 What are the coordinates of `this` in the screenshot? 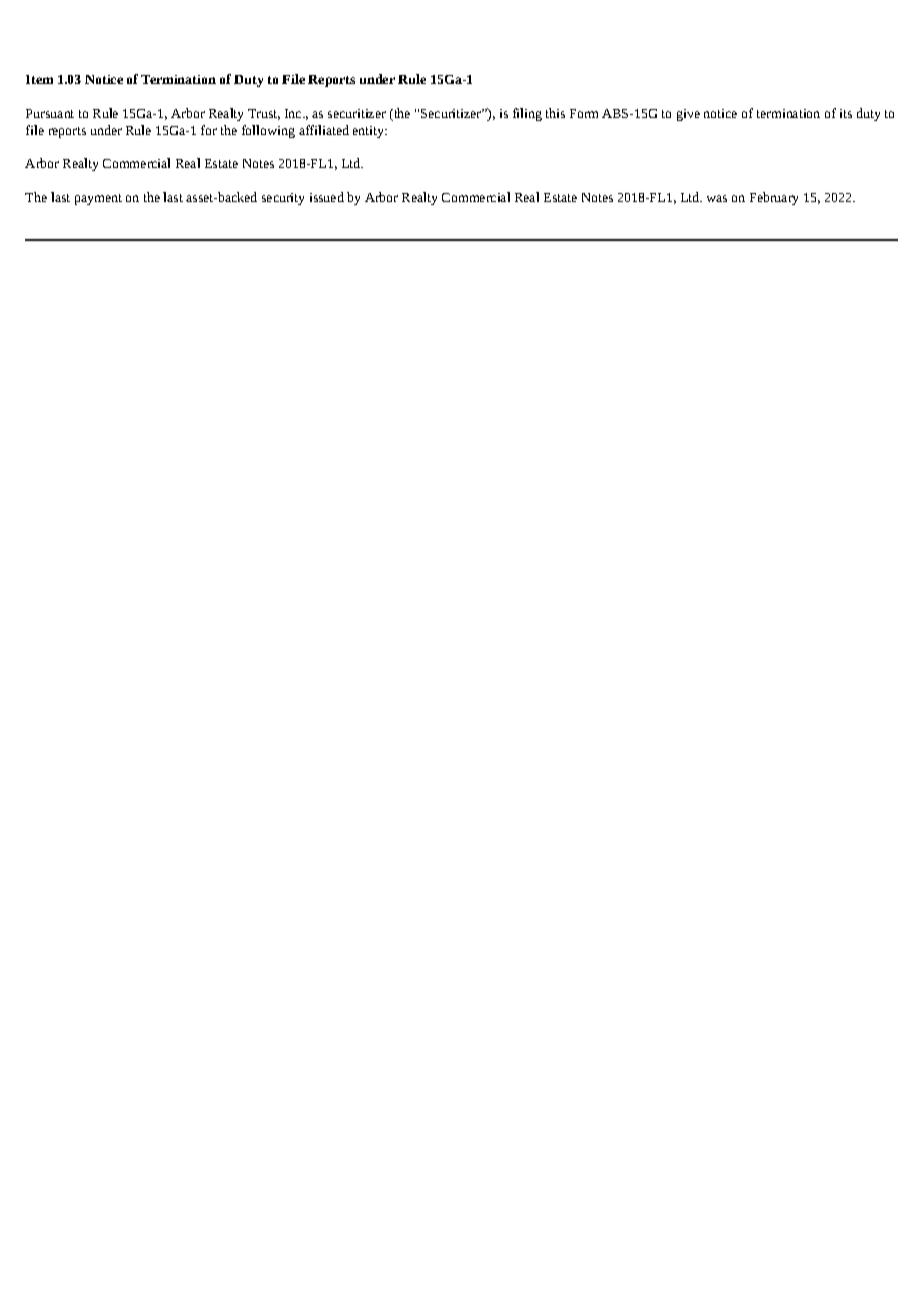 It's located at (555, 113).
